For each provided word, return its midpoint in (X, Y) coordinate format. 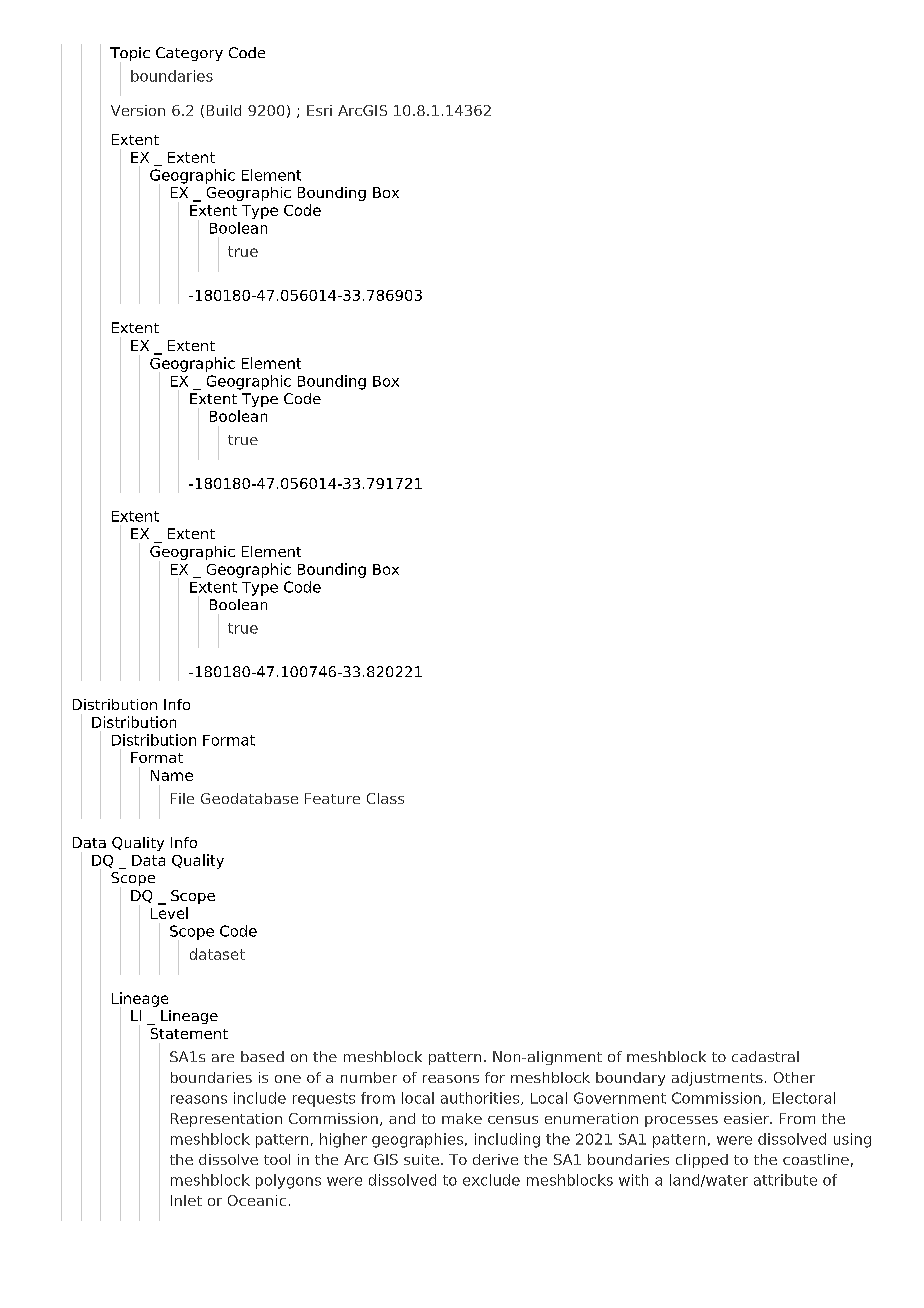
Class (385, 798)
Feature (332, 798)
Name (172, 775)
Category (189, 54)
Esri (319, 110)
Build (224, 110)
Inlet (186, 1200)
